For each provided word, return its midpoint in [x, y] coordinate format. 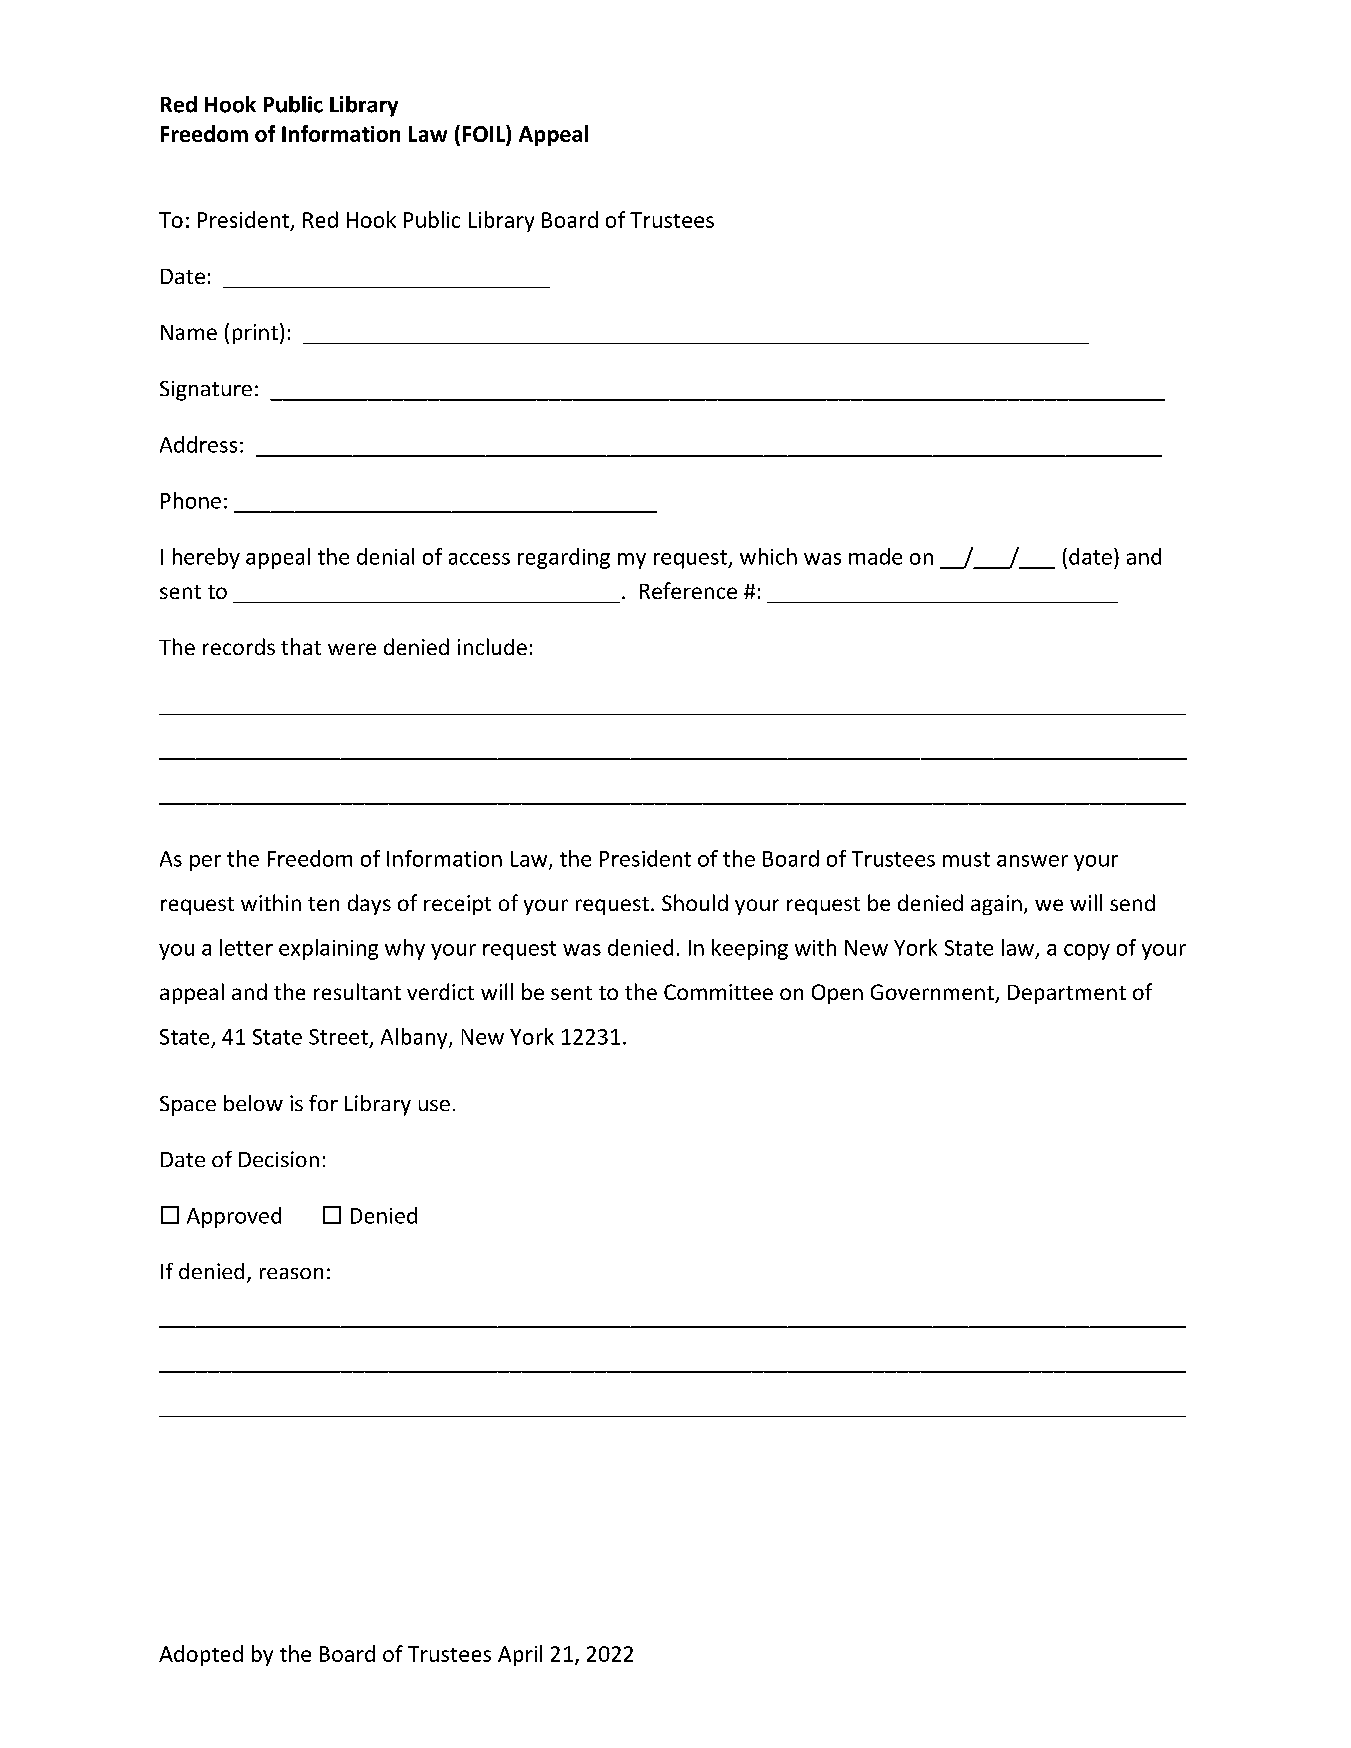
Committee [718, 992]
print [255, 334]
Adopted [201, 1655]
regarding [564, 558]
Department [1067, 994]
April [520, 1655]
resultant [357, 991]
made [875, 556]
